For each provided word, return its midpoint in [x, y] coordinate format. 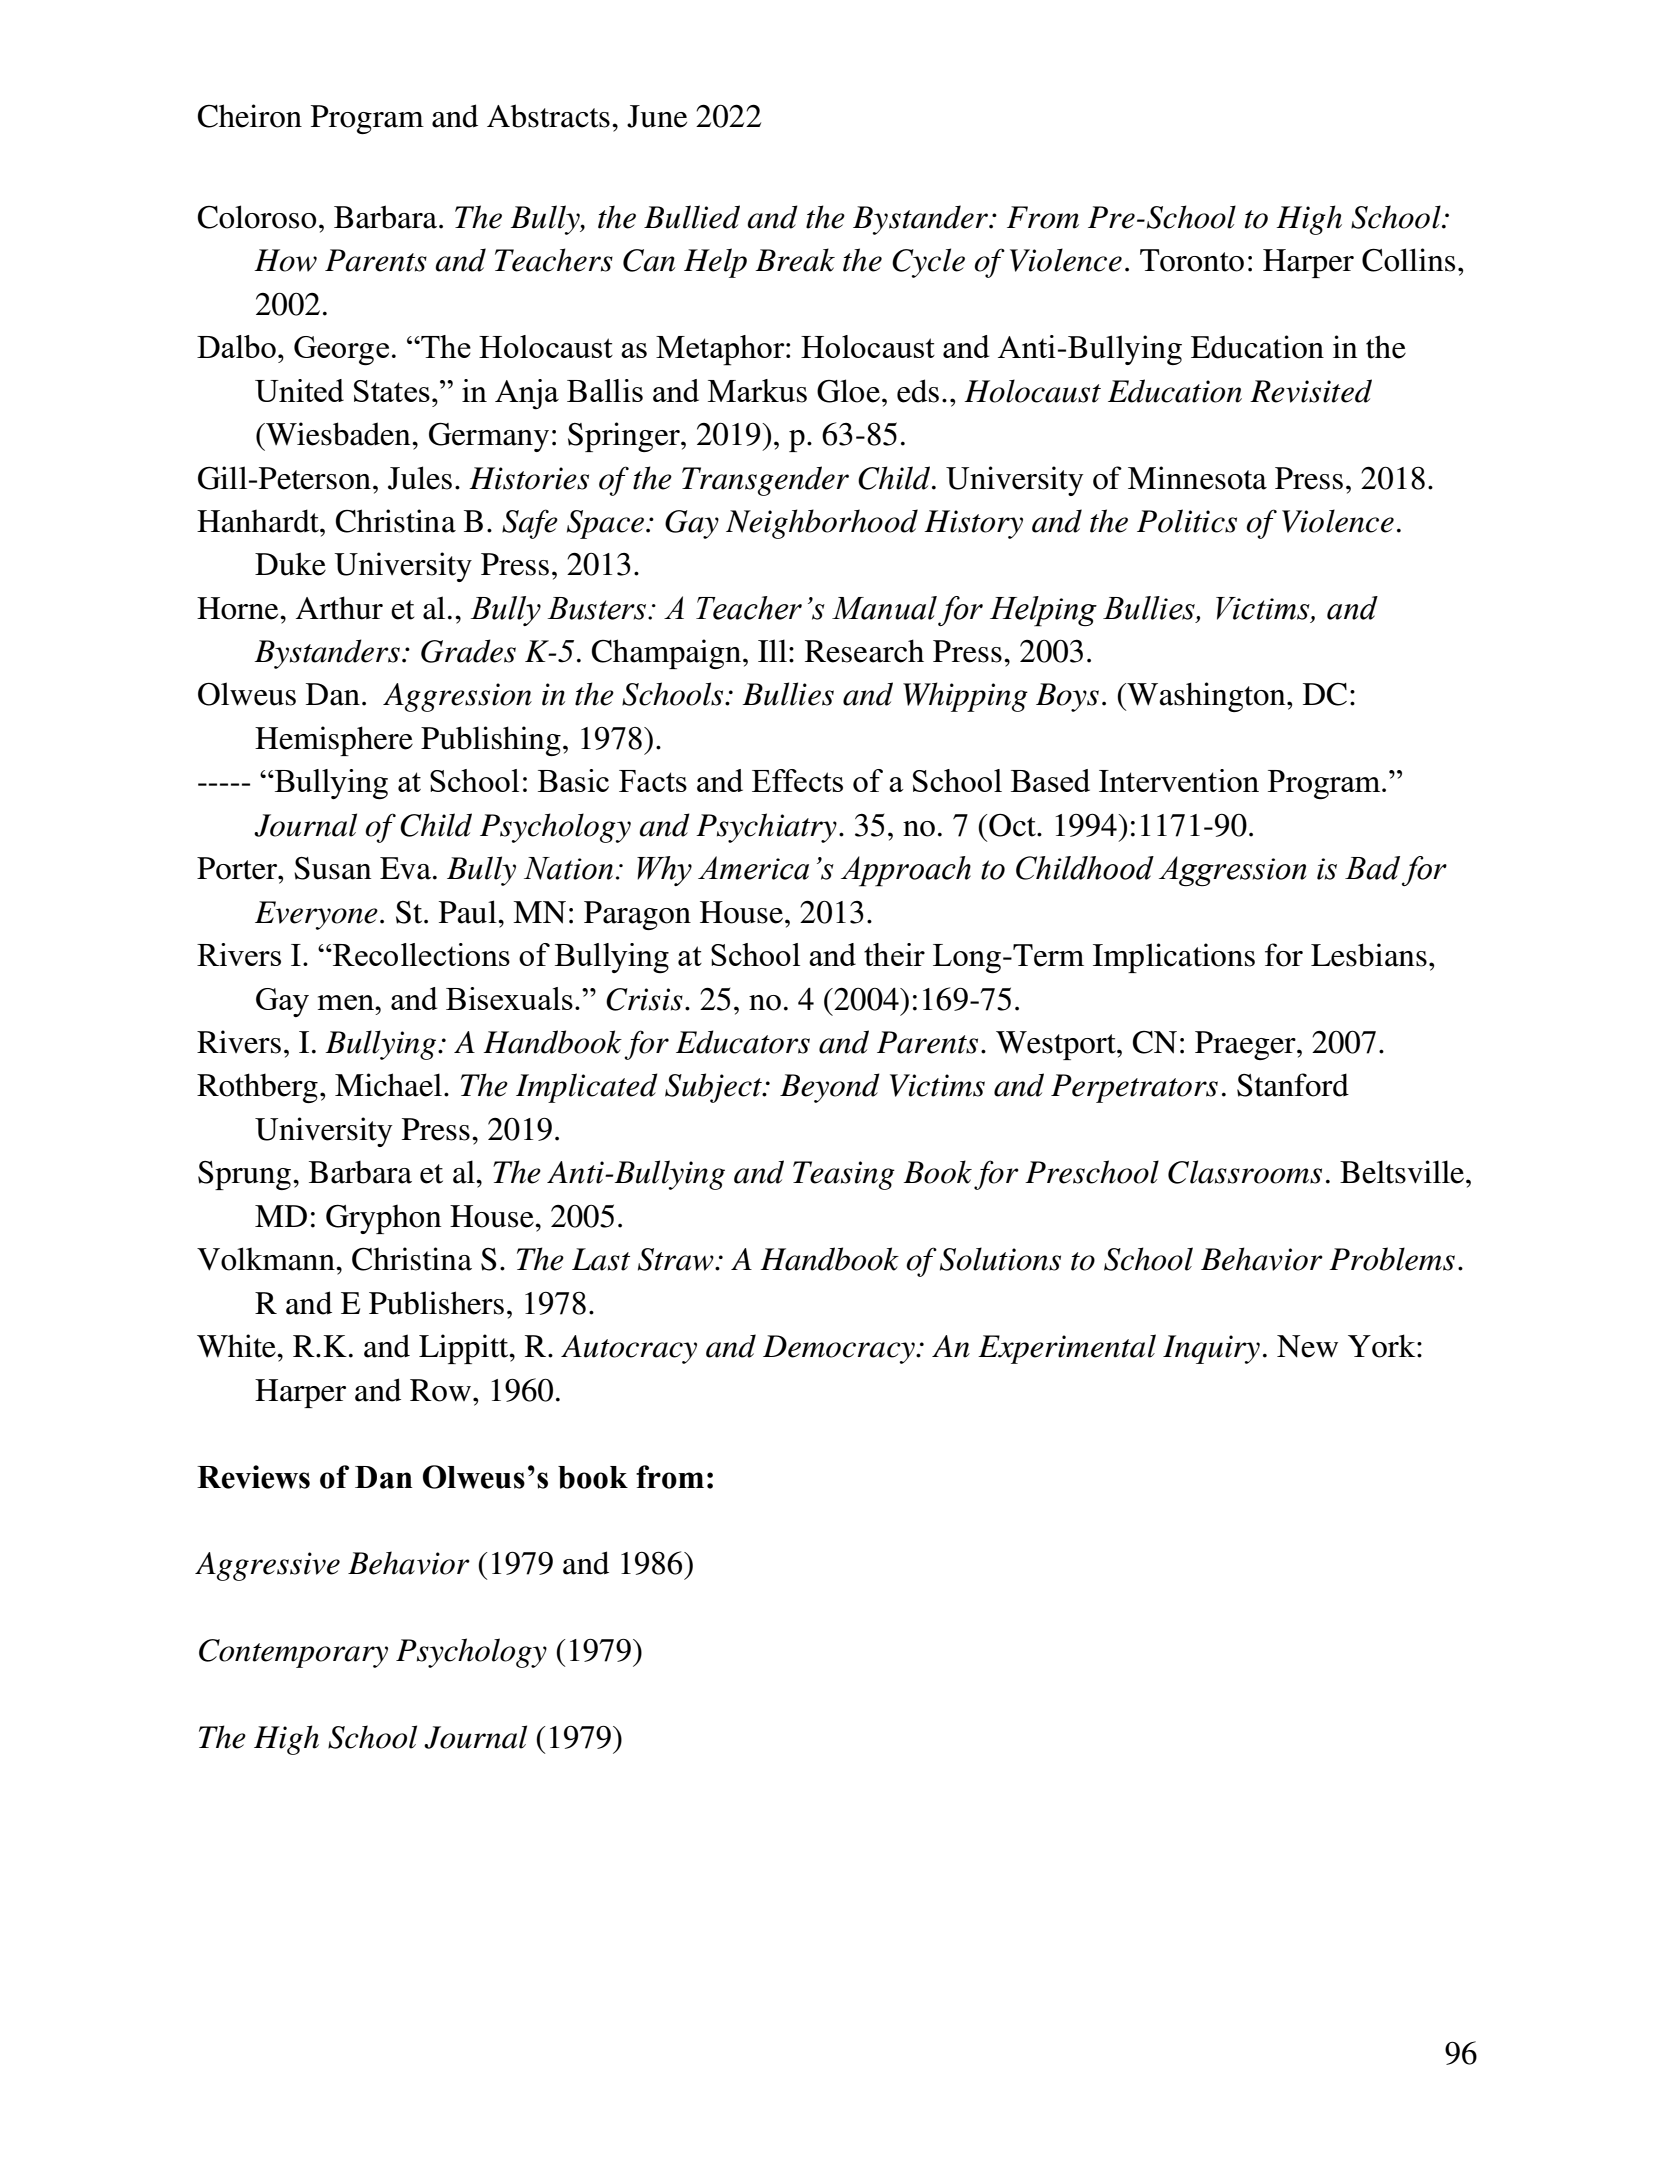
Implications [1174, 958]
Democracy [840, 1349]
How [285, 260]
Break [795, 260]
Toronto [1192, 260]
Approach [906, 871]
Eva [405, 868]
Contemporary [293, 1653]
